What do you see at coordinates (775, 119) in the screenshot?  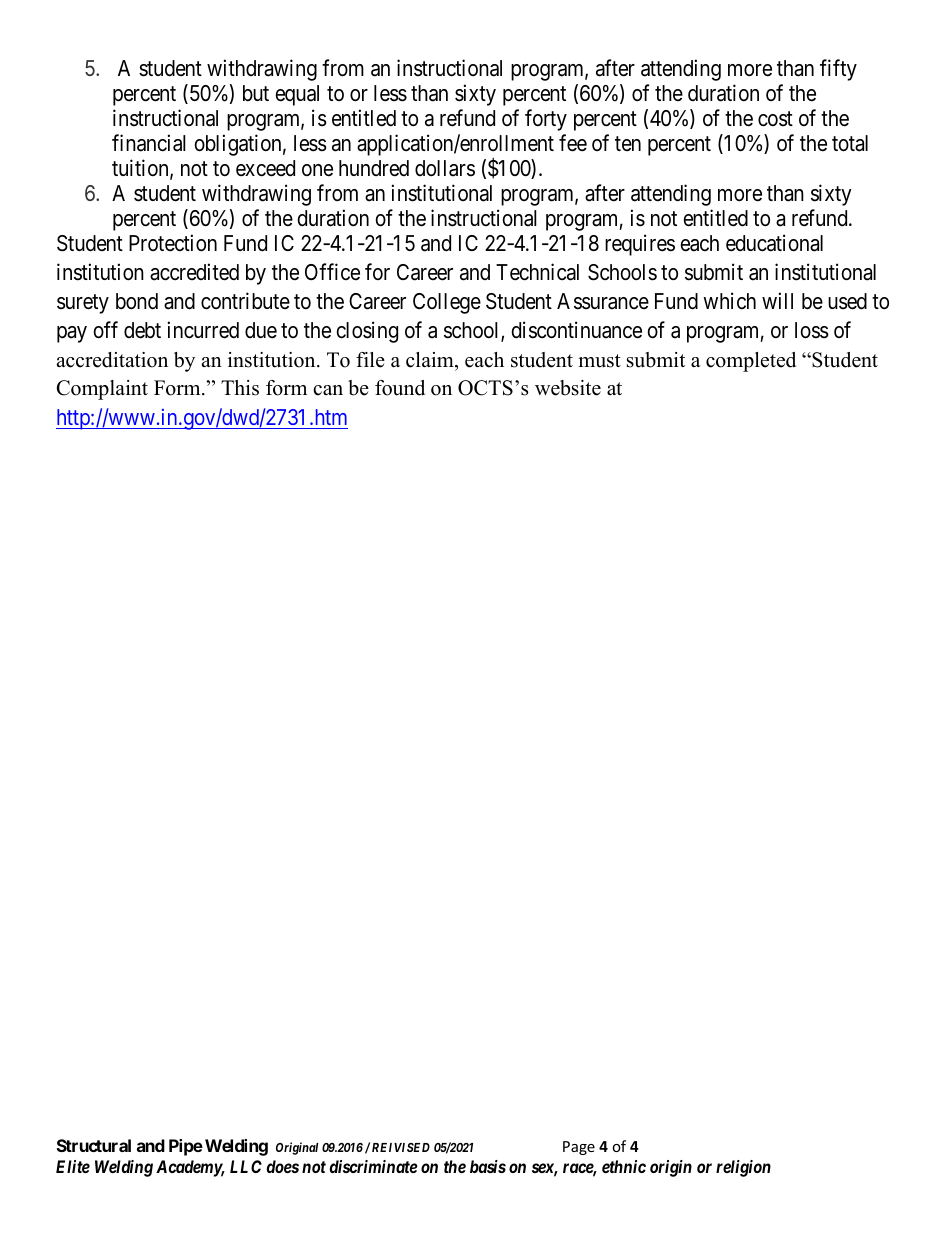 I see `cost` at bounding box center [775, 119].
